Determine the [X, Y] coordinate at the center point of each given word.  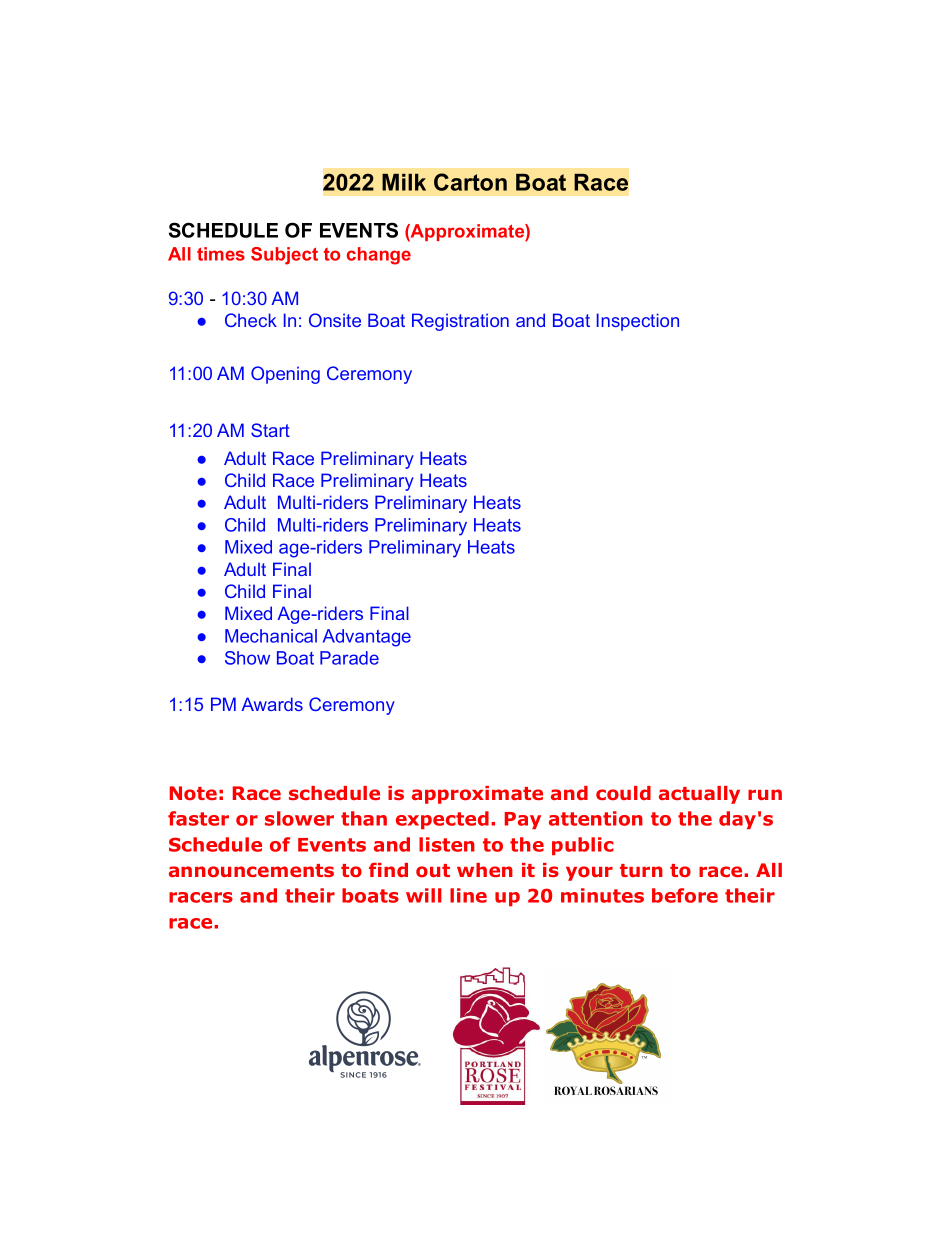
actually [699, 795]
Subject [284, 256]
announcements [251, 871]
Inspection [638, 322]
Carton [470, 182]
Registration [460, 322]
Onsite [335, 320]
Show [247, 658]
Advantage [367, 638]
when [485, 870]
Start [270, 430]
